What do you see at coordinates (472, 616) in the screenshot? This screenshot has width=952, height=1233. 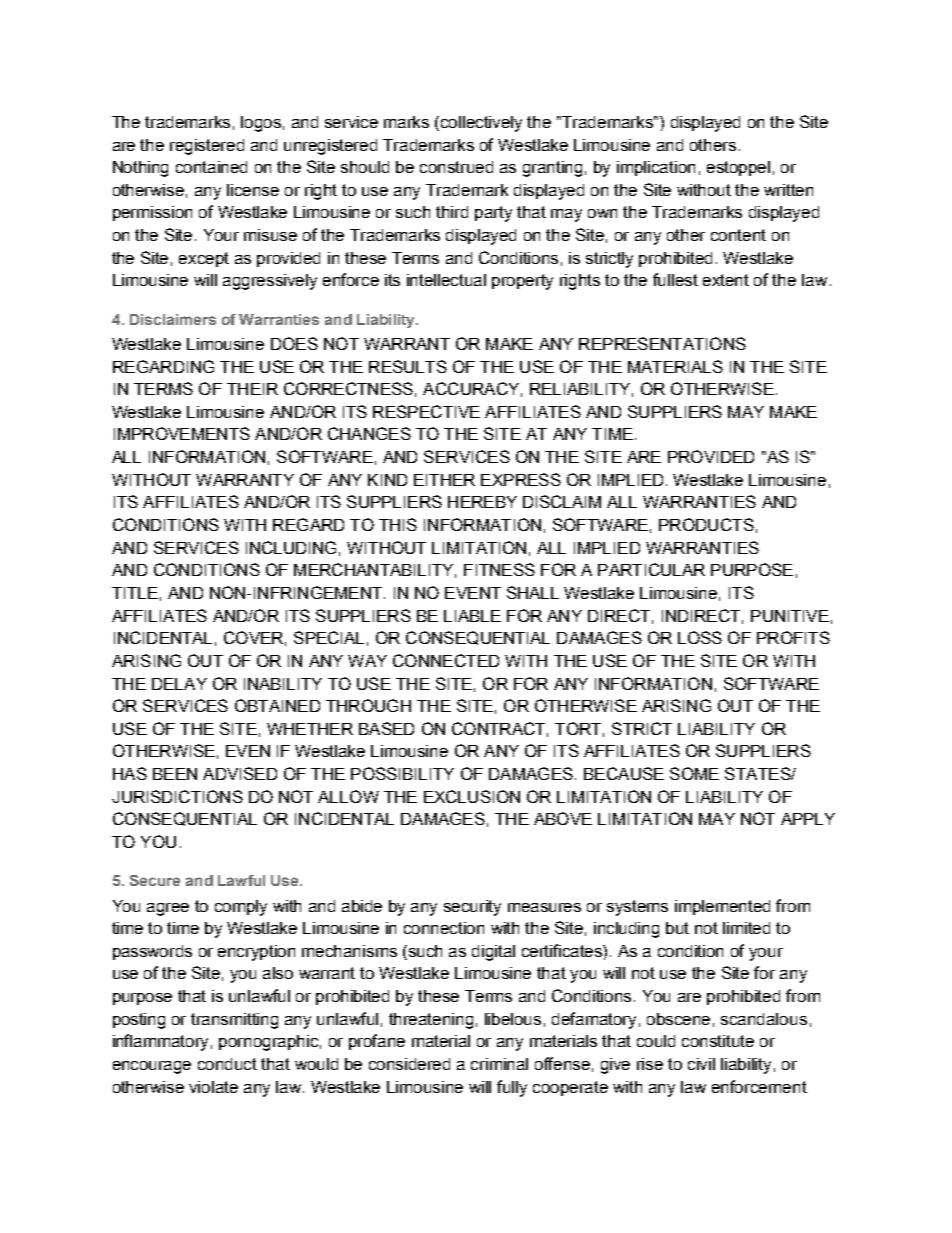 I see `LIABLE` at bounding box center [472, 616].
